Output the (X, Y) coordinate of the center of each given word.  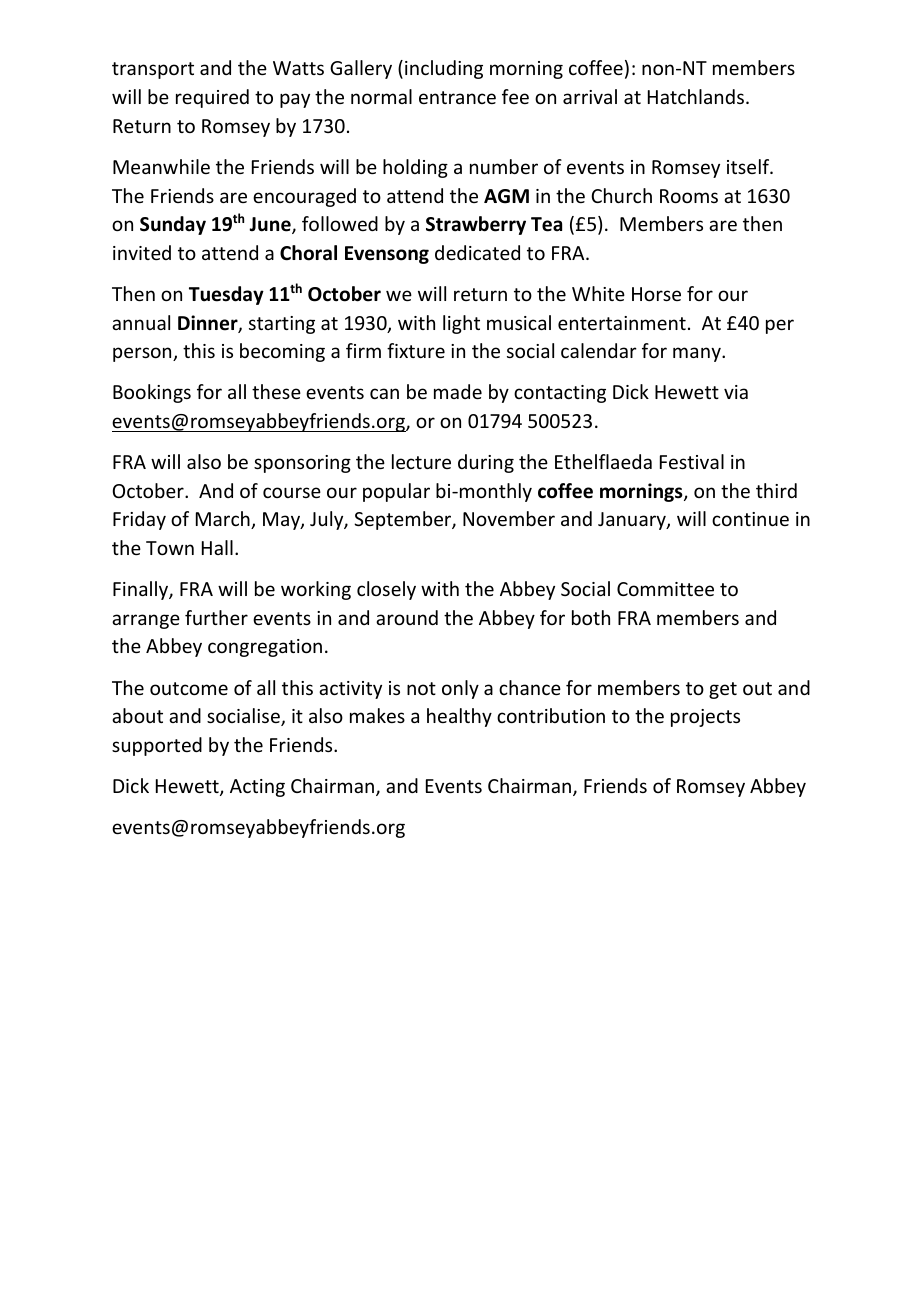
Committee (665, 589)
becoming (282, 352)
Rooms (689, 196)
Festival (692, 461)
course (292, 492)
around (407, 617)
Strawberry (476, 225)
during (486, 463)
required (212, 98)
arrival (590, 96)
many (698, 354)
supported (157, 746)
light (461, 324)
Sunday (173, 225)
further (216, 617)
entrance (457, 97)
